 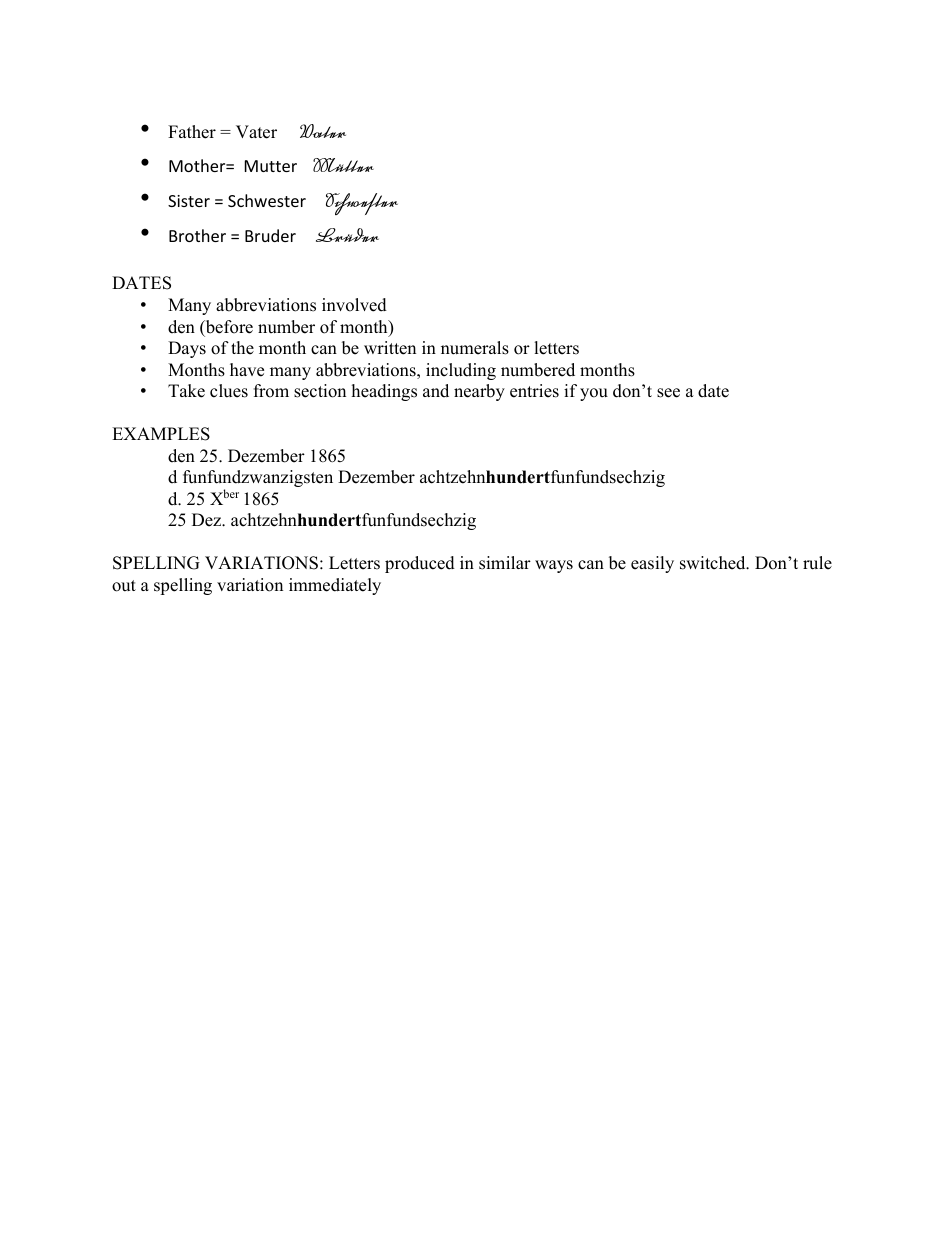 I want to click on easily, so click(x=652, y=564).
